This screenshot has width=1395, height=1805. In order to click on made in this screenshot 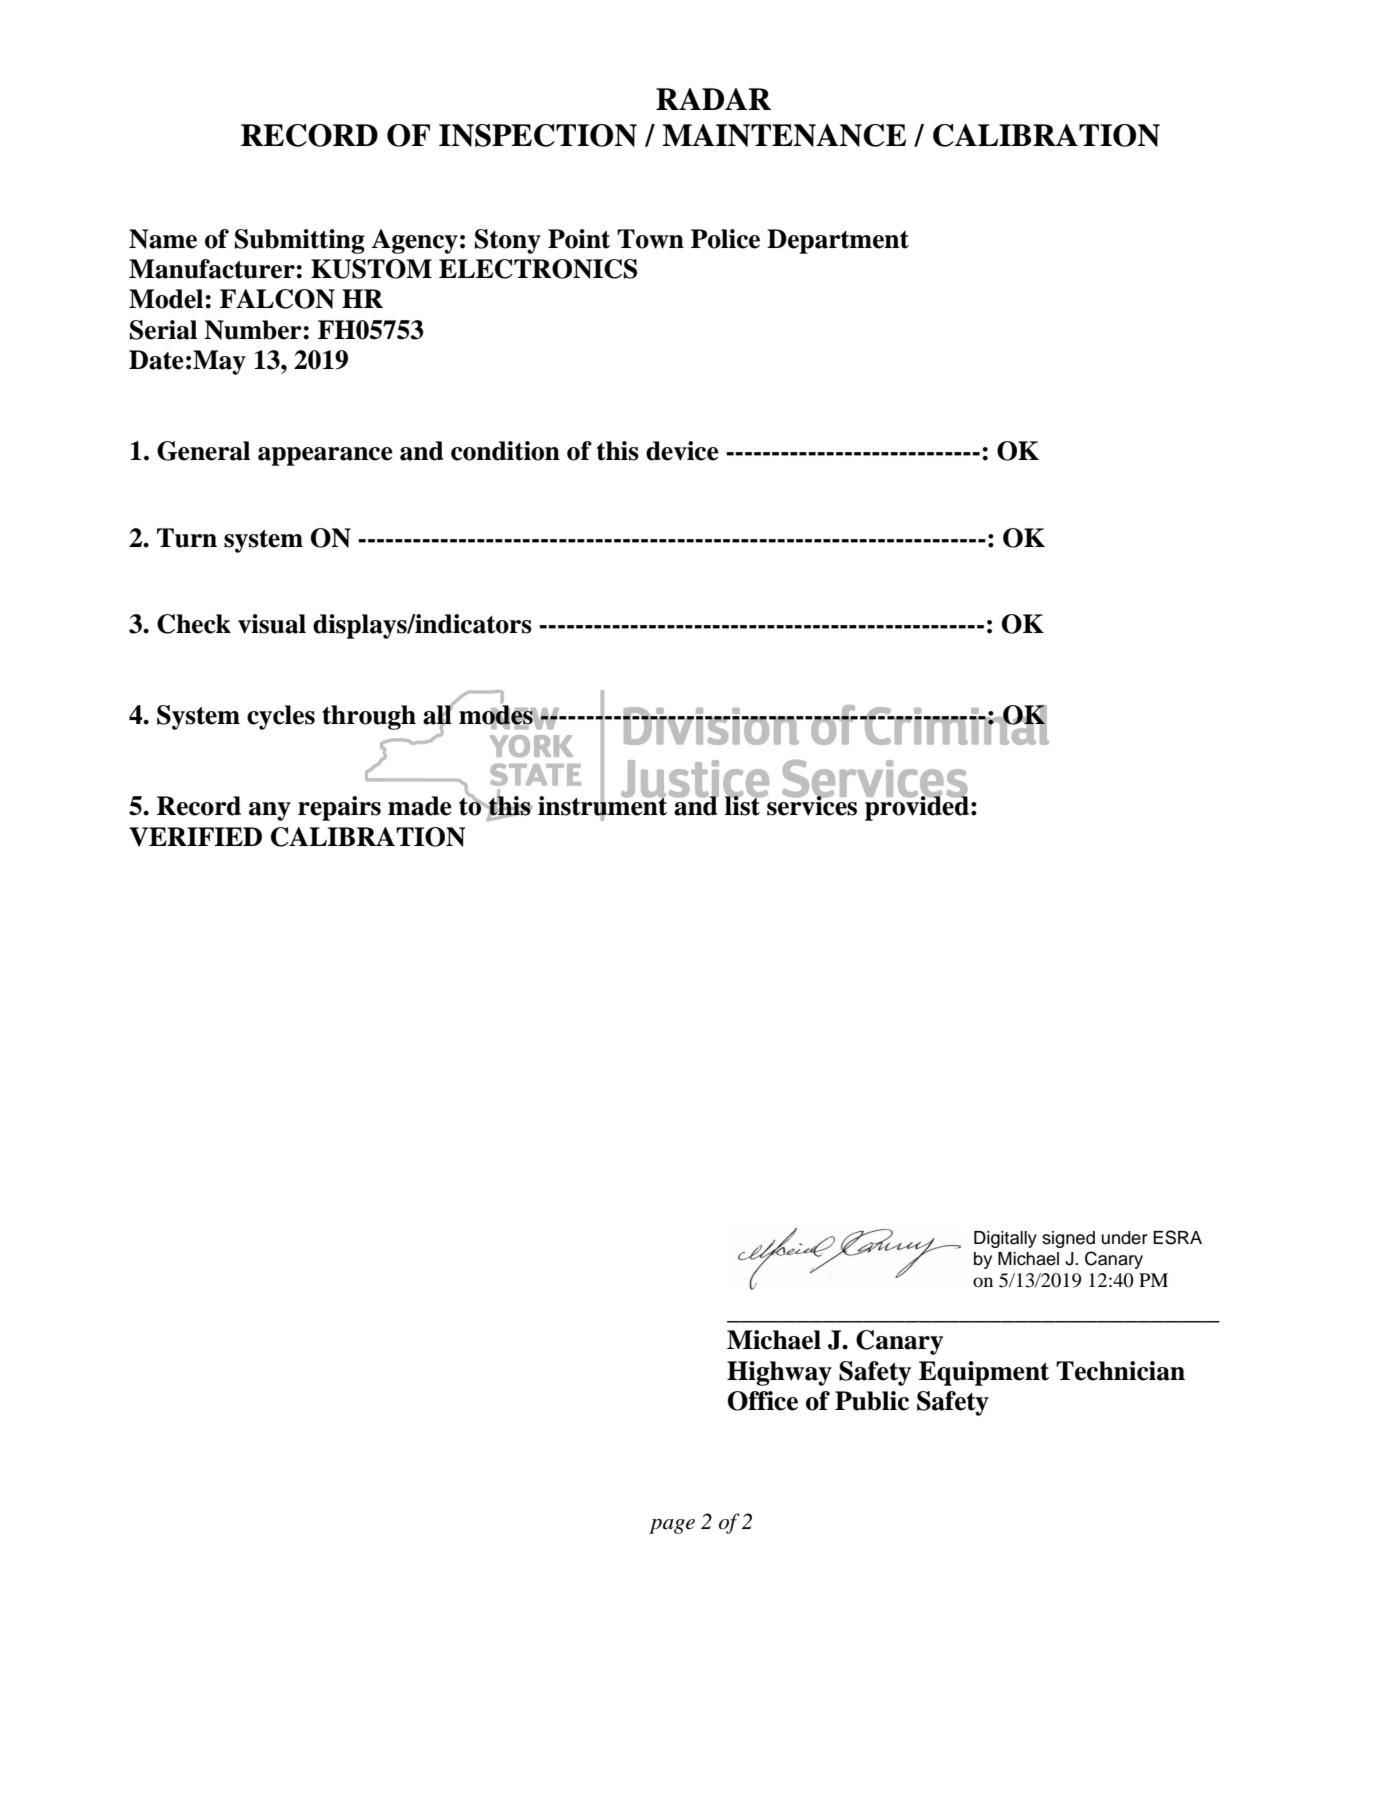, I will do `click(420, 806)`.
